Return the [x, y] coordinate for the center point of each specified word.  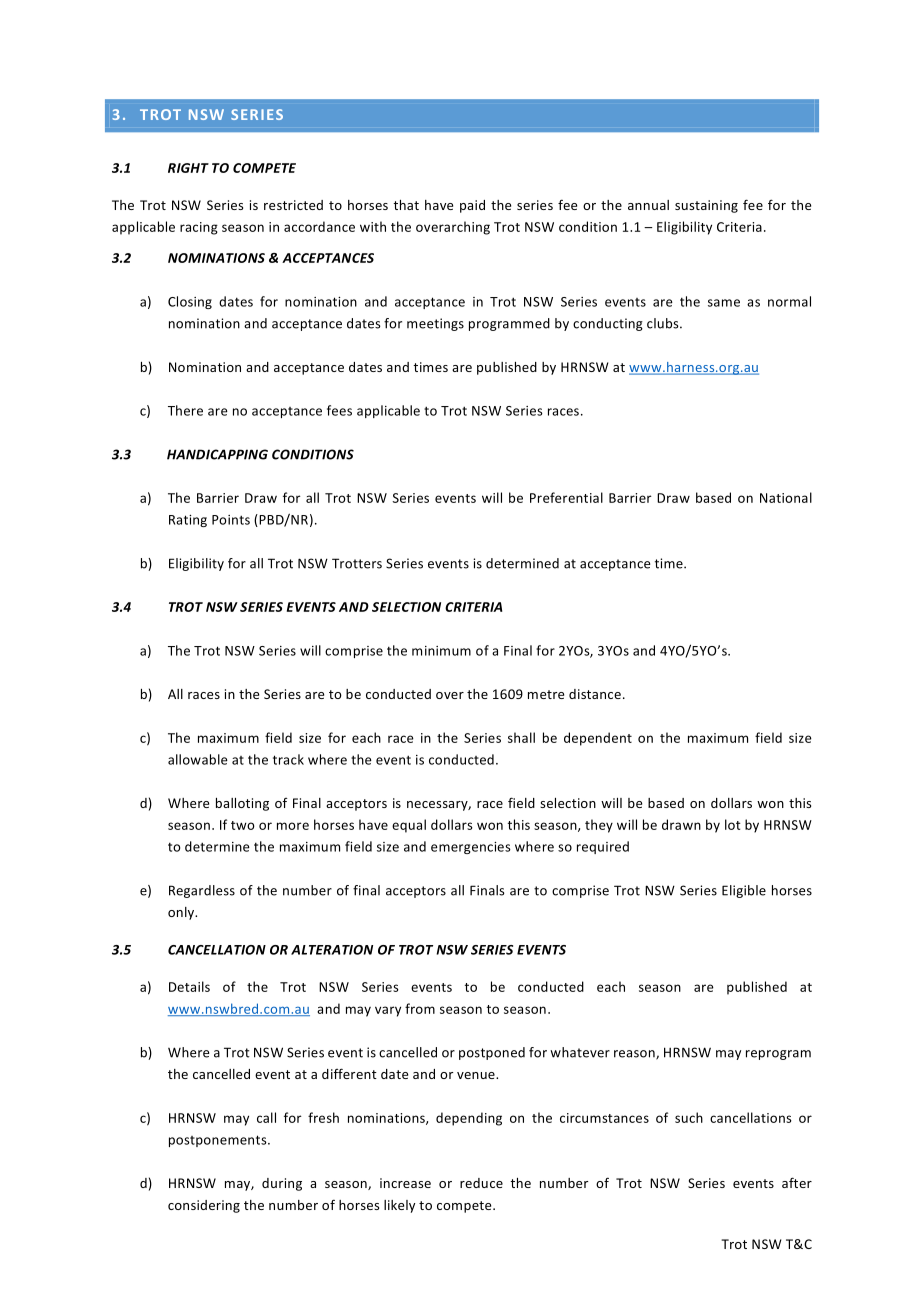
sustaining [706, 206]
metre [546, 694]
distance [596, 694]
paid [472, 206]
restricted [293, 205]
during [282, 1184]
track [288, 759]
